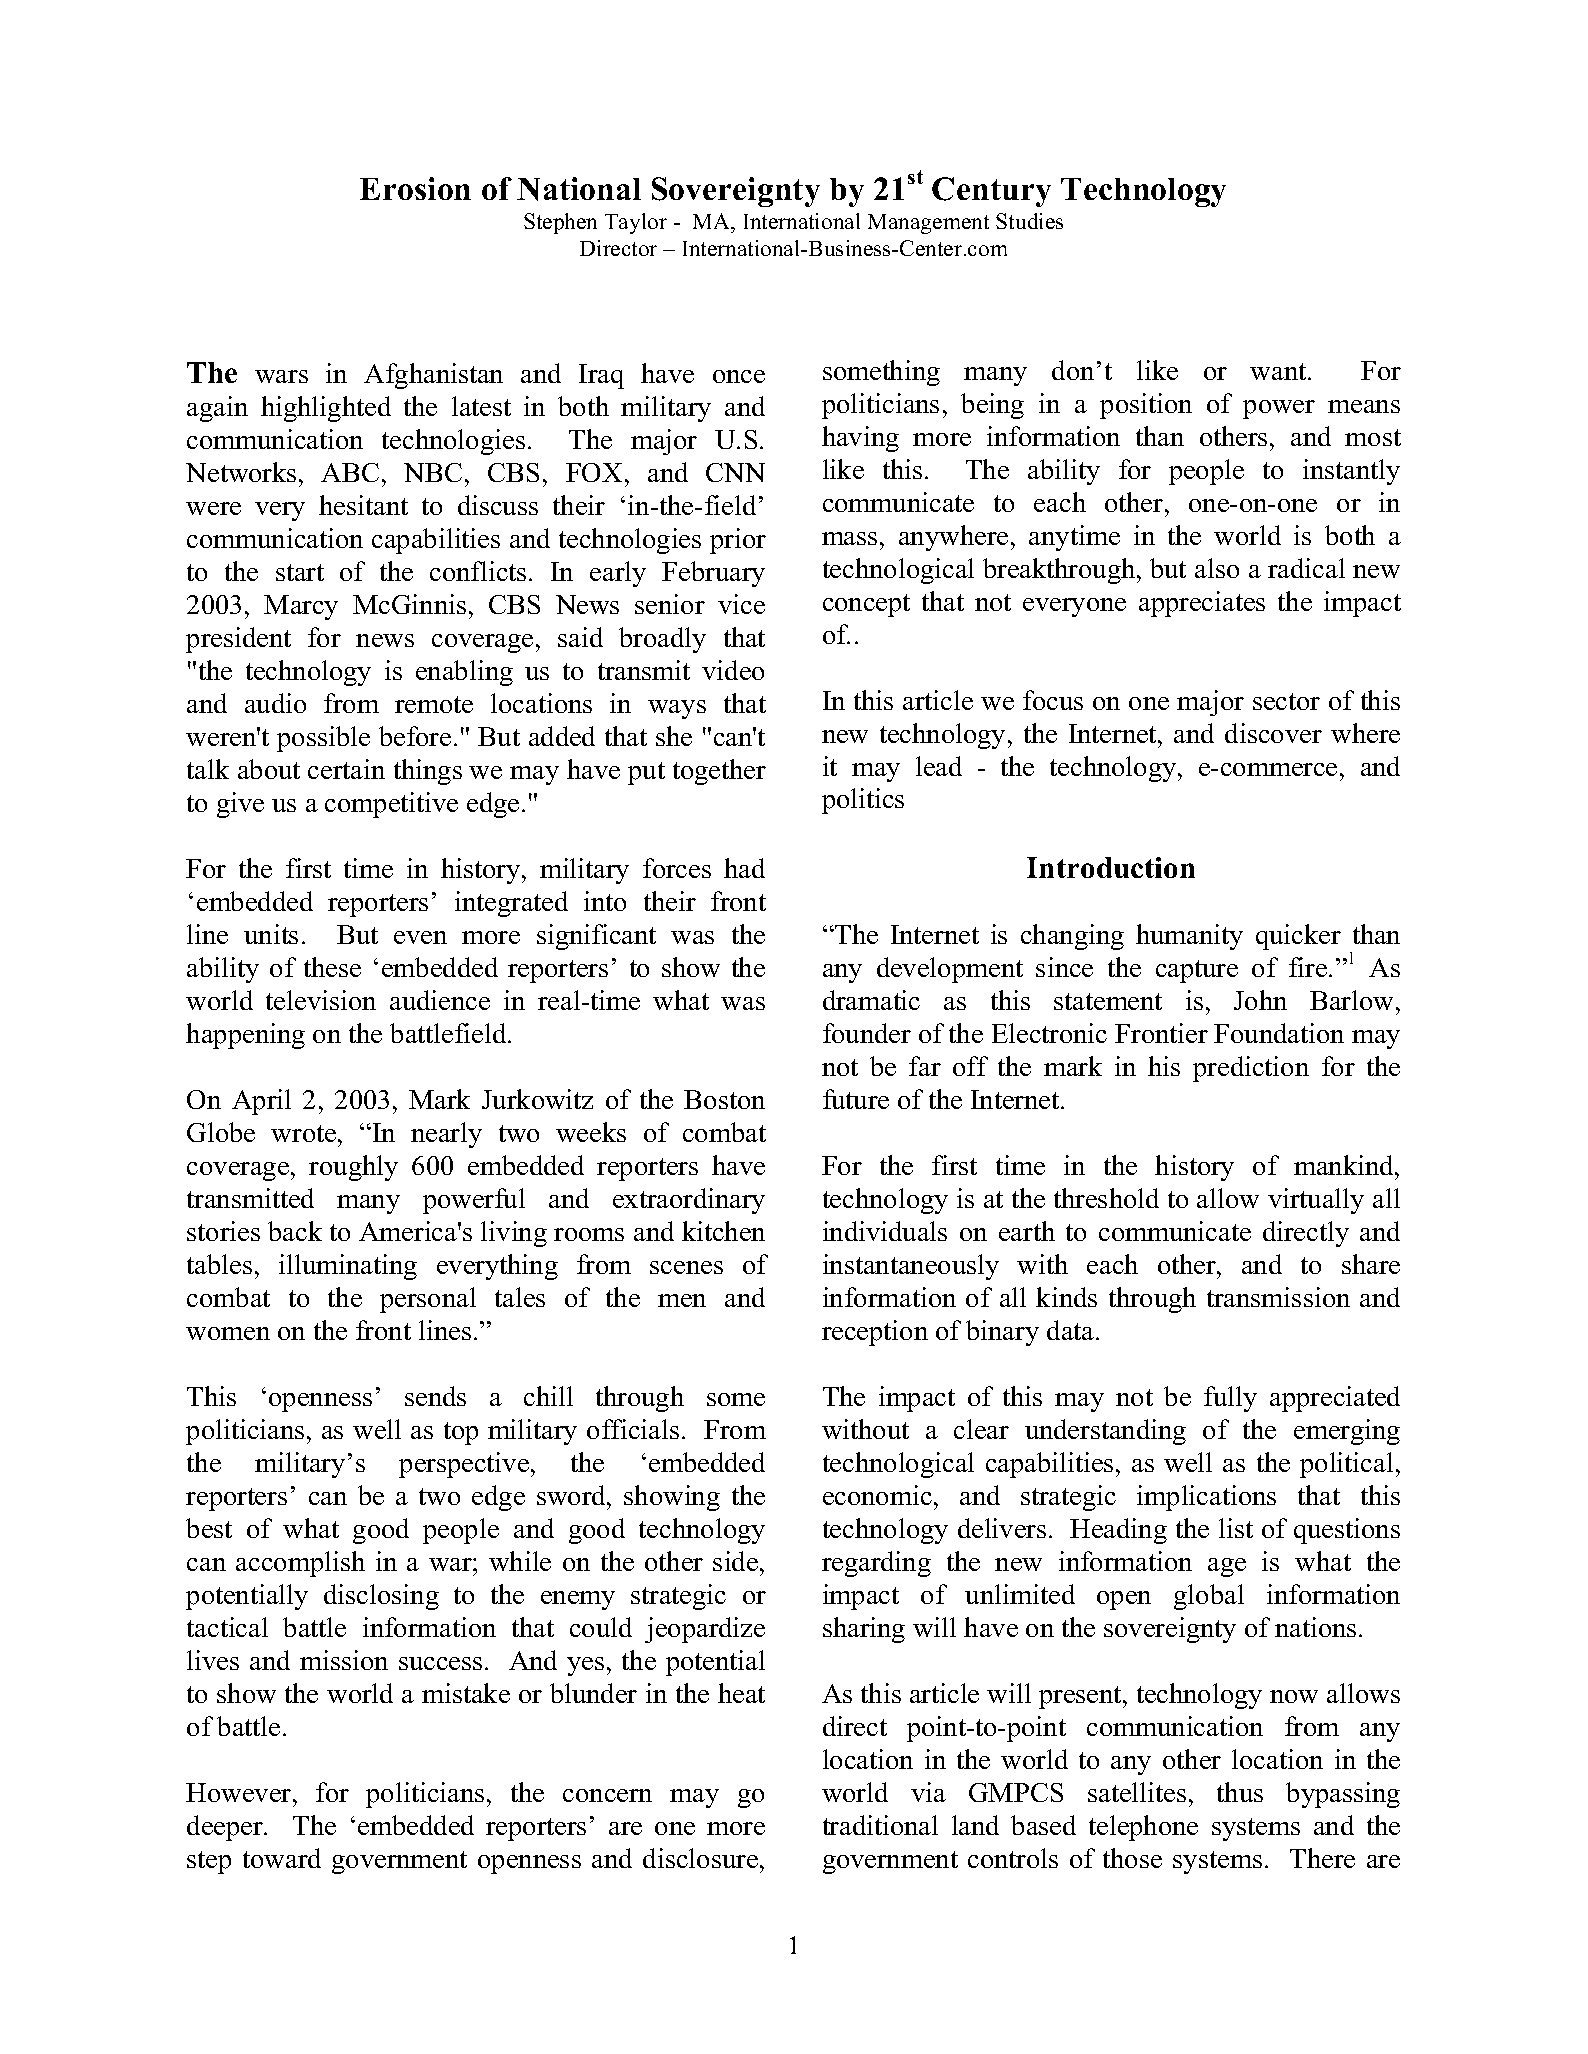  Describe the element at coordinates (415, 188) in the image. I see `Erosion` at that location.
